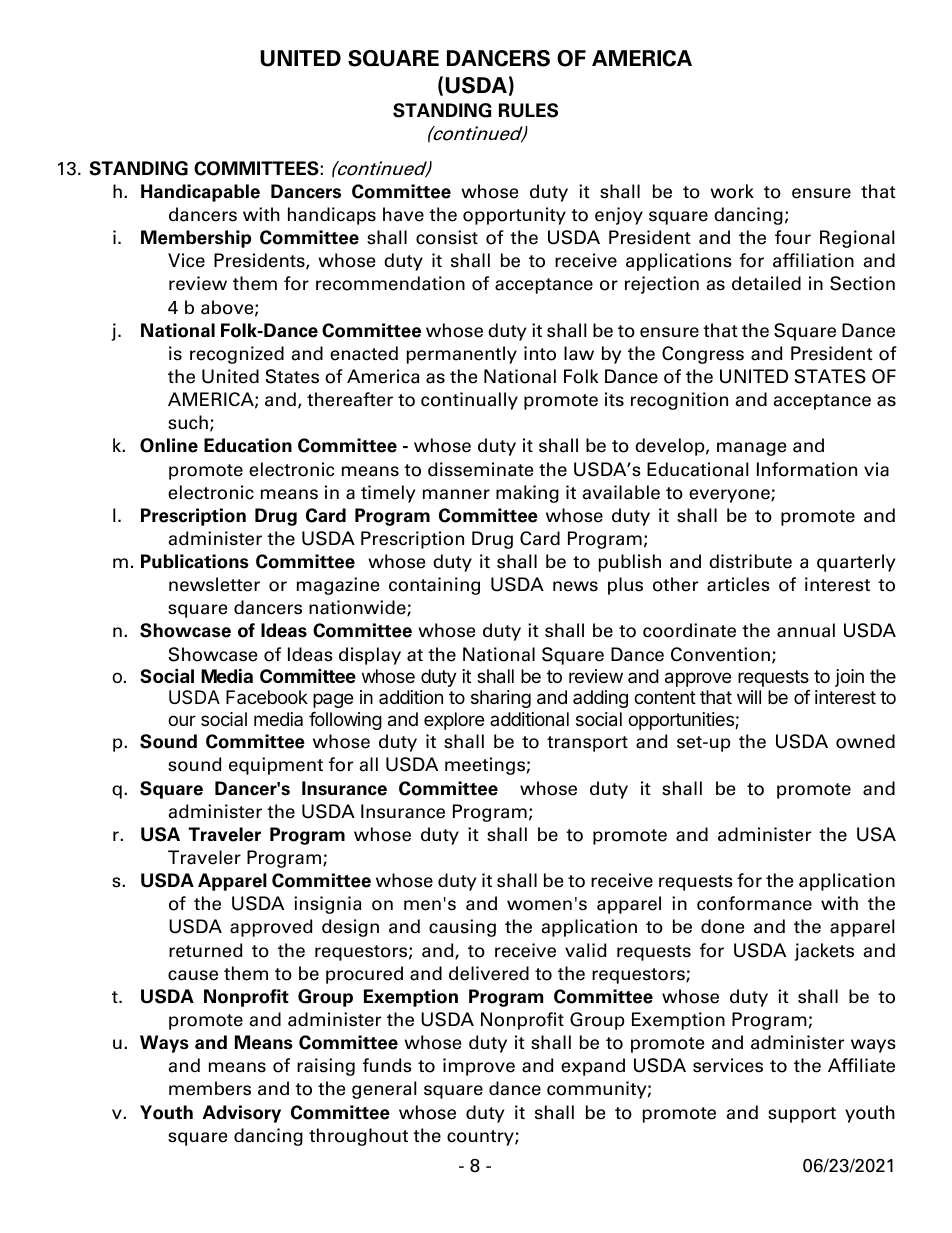 The image size is (952, 1233). I want to click on handicaps, so click(332, 216).
